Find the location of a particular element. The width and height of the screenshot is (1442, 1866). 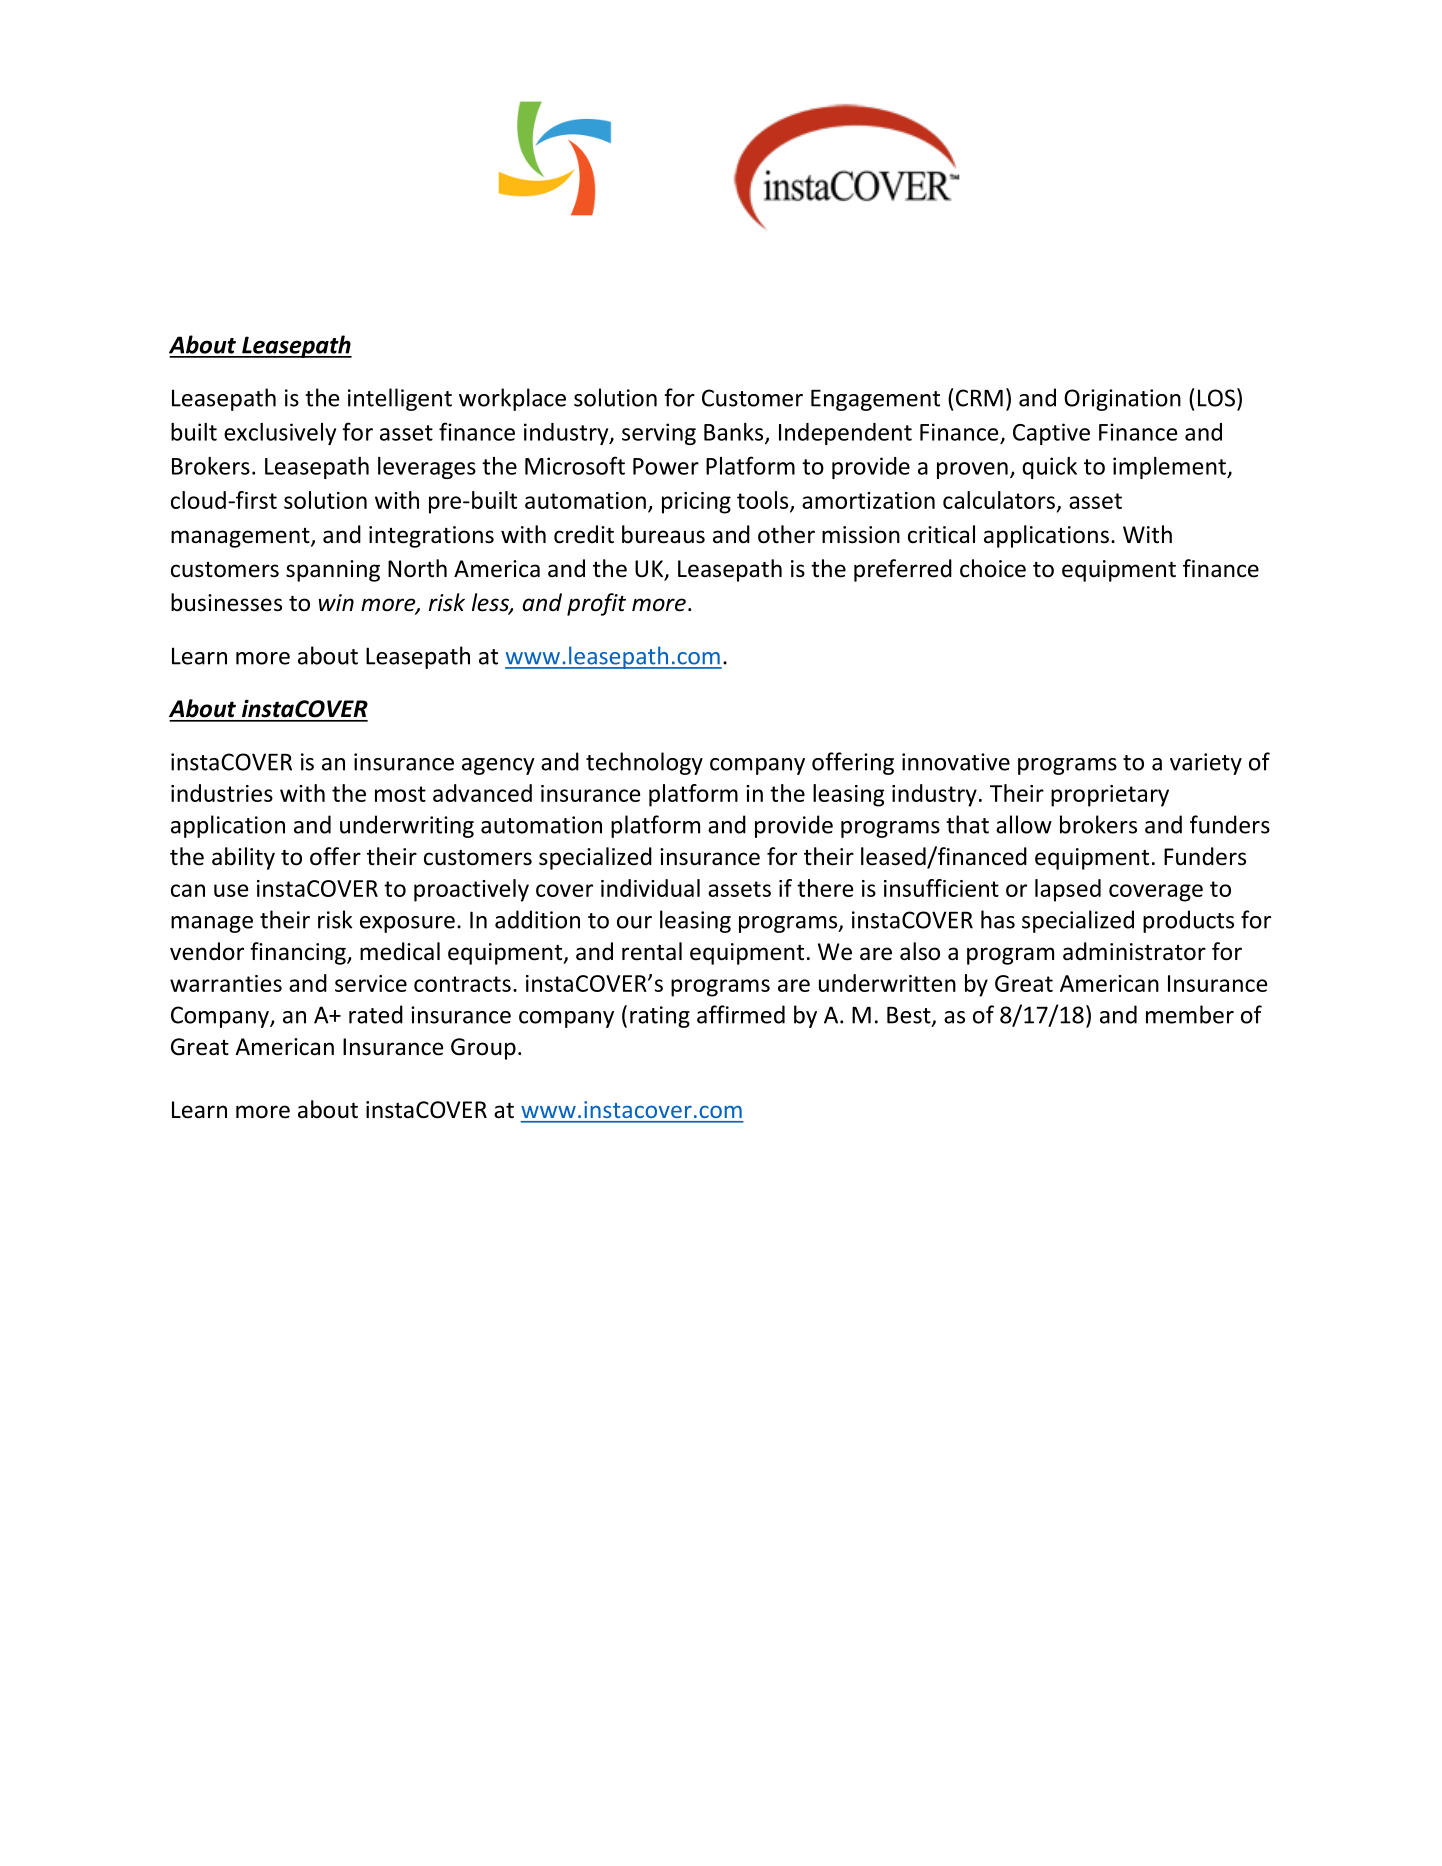

bureaus is located at coordinates (663, 534).
